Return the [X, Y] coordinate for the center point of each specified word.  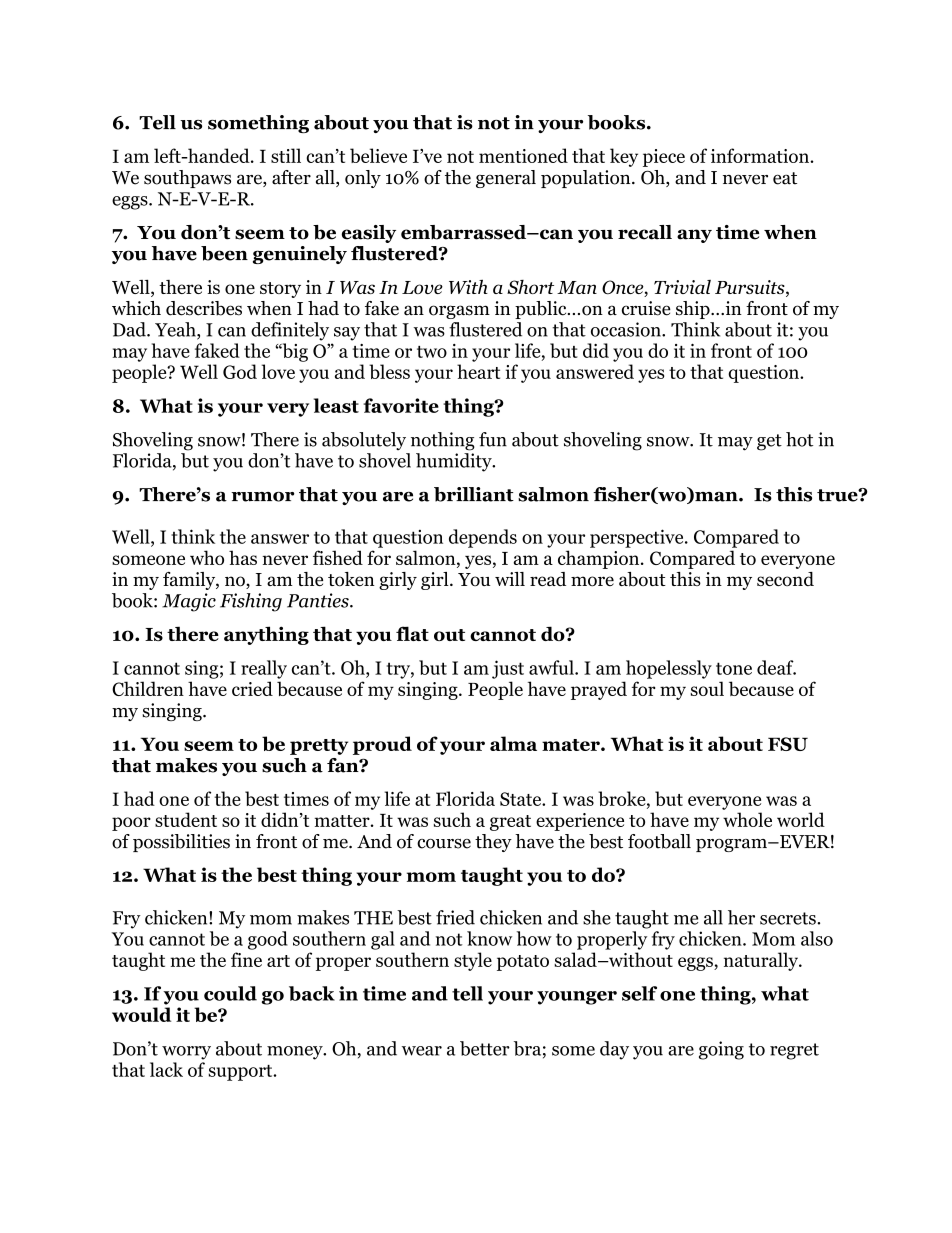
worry [186, 1053]
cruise [646, 308]
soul [707, 688]
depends [483, 538]
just [508, 669]
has [243, 557]
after [291, 177]
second [785, 579]
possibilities [181, 843]
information [761, 155]
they [493, 843]
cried [252, 688]
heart [478, 371]
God [240, 371]
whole [747, 819]
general [506, 179]
